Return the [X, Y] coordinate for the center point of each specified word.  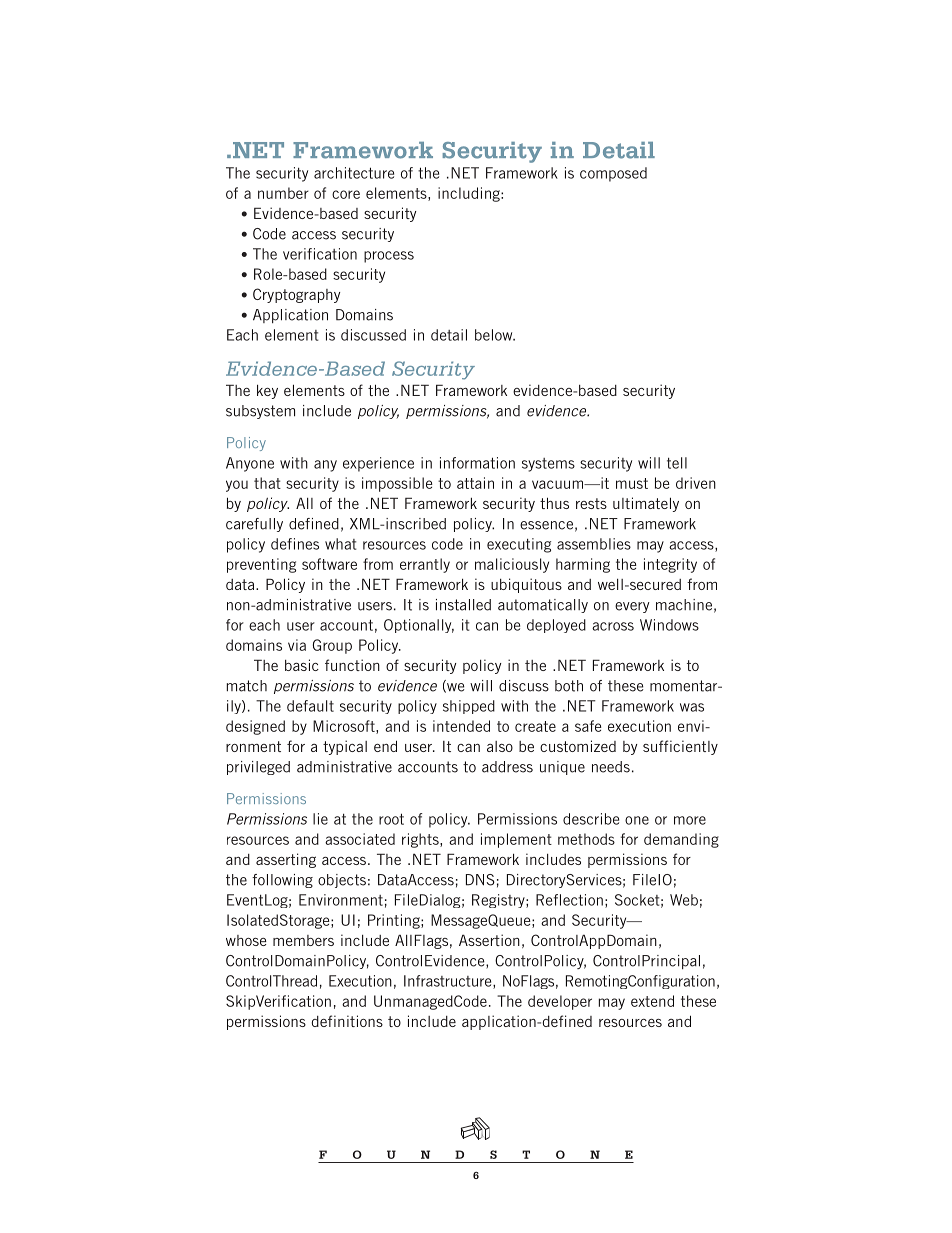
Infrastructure [449, 982]
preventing [261, 565]
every [632, 607]
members [303, 940]
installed [463, 605]
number [283, 193]
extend [652, 1001]
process [389, 257]
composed [613, 174]
